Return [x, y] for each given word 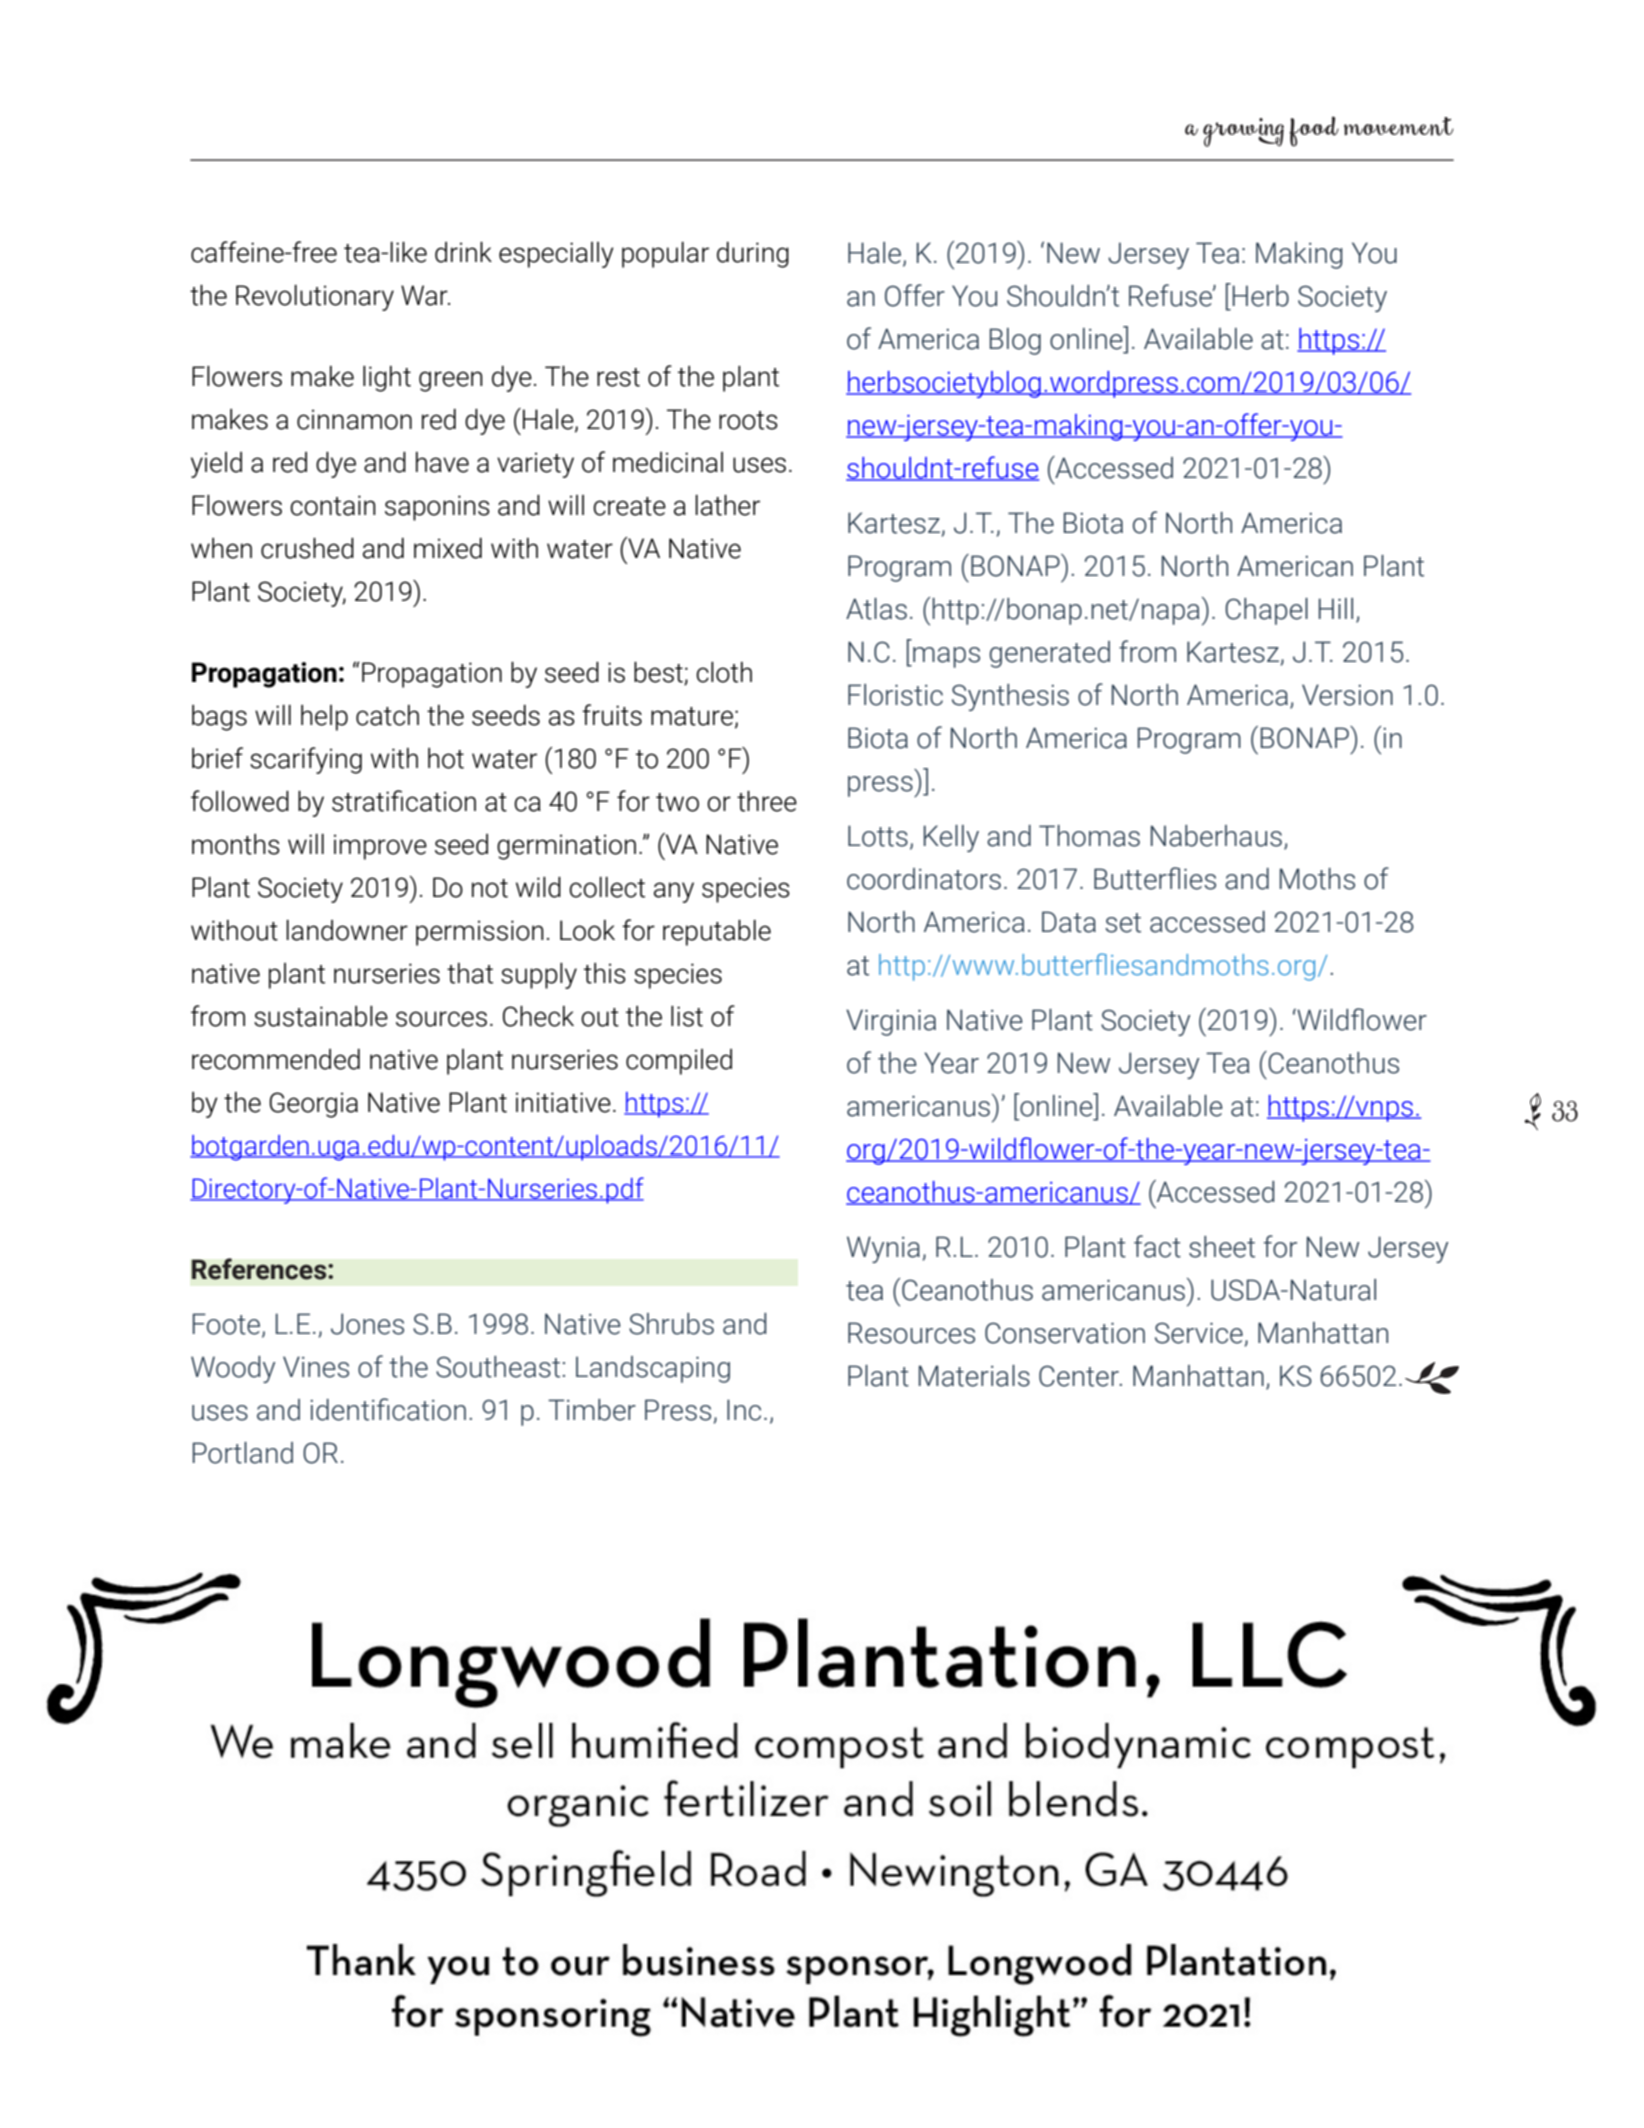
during [753, 255]
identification [388, 1409]
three [767, 801]
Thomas [1089, 836]
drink [463, 252]
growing [1243, 132]
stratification [404, 801]
